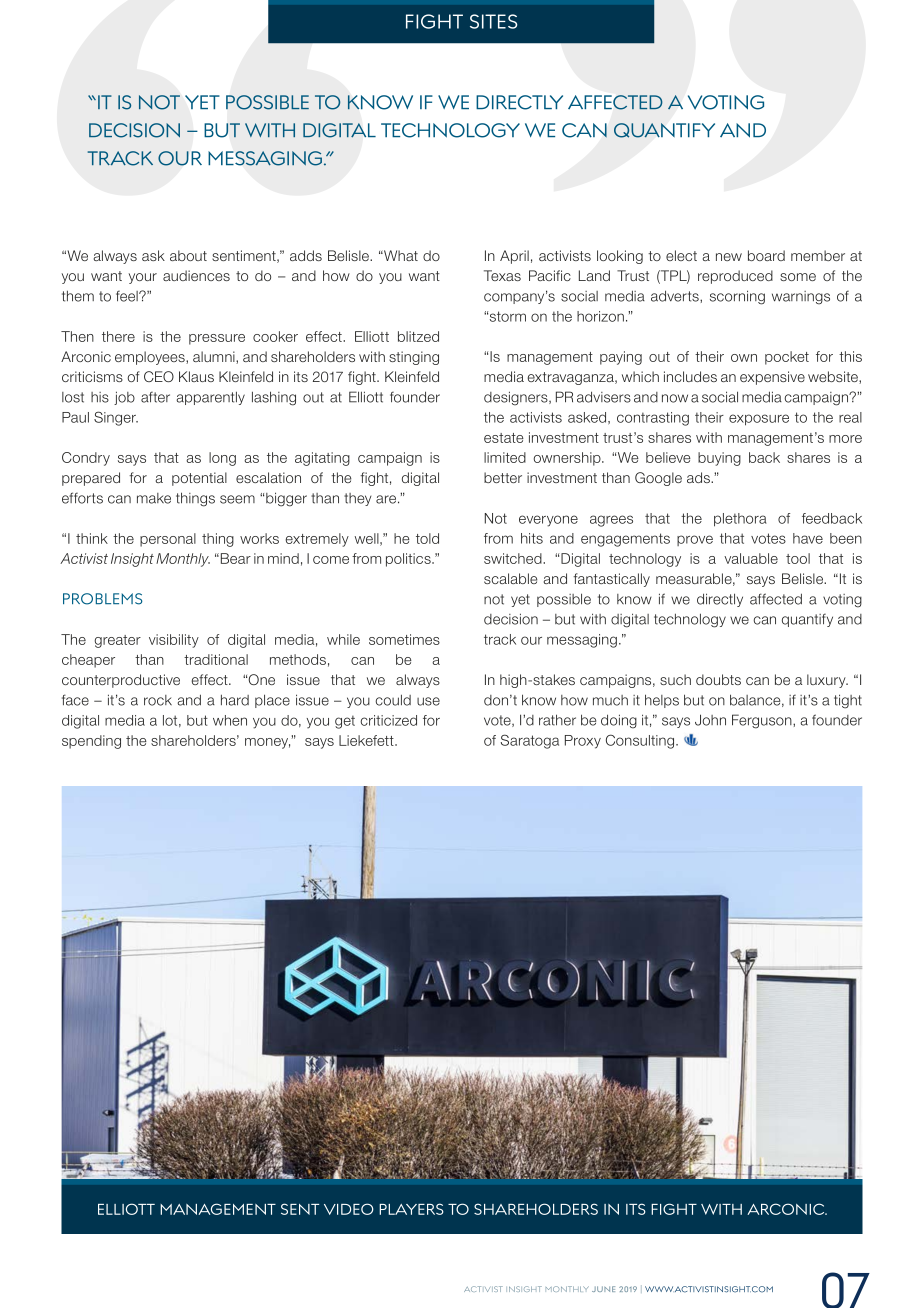  Describe the element at coordinates (766, 255) in the screenshot. I see `board` at that location.
